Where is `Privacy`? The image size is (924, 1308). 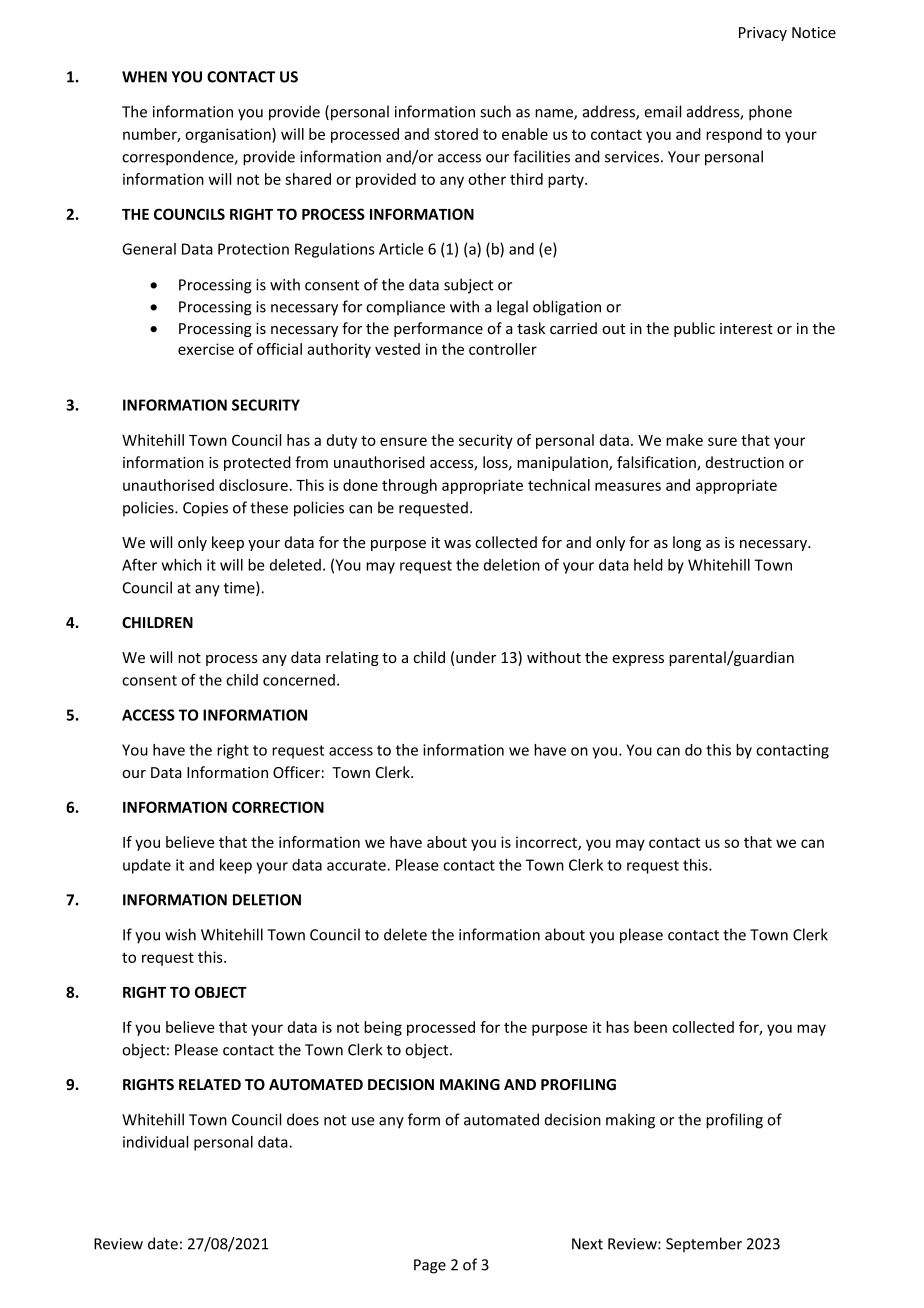
Privacy is located at coordinates (763, 34).
